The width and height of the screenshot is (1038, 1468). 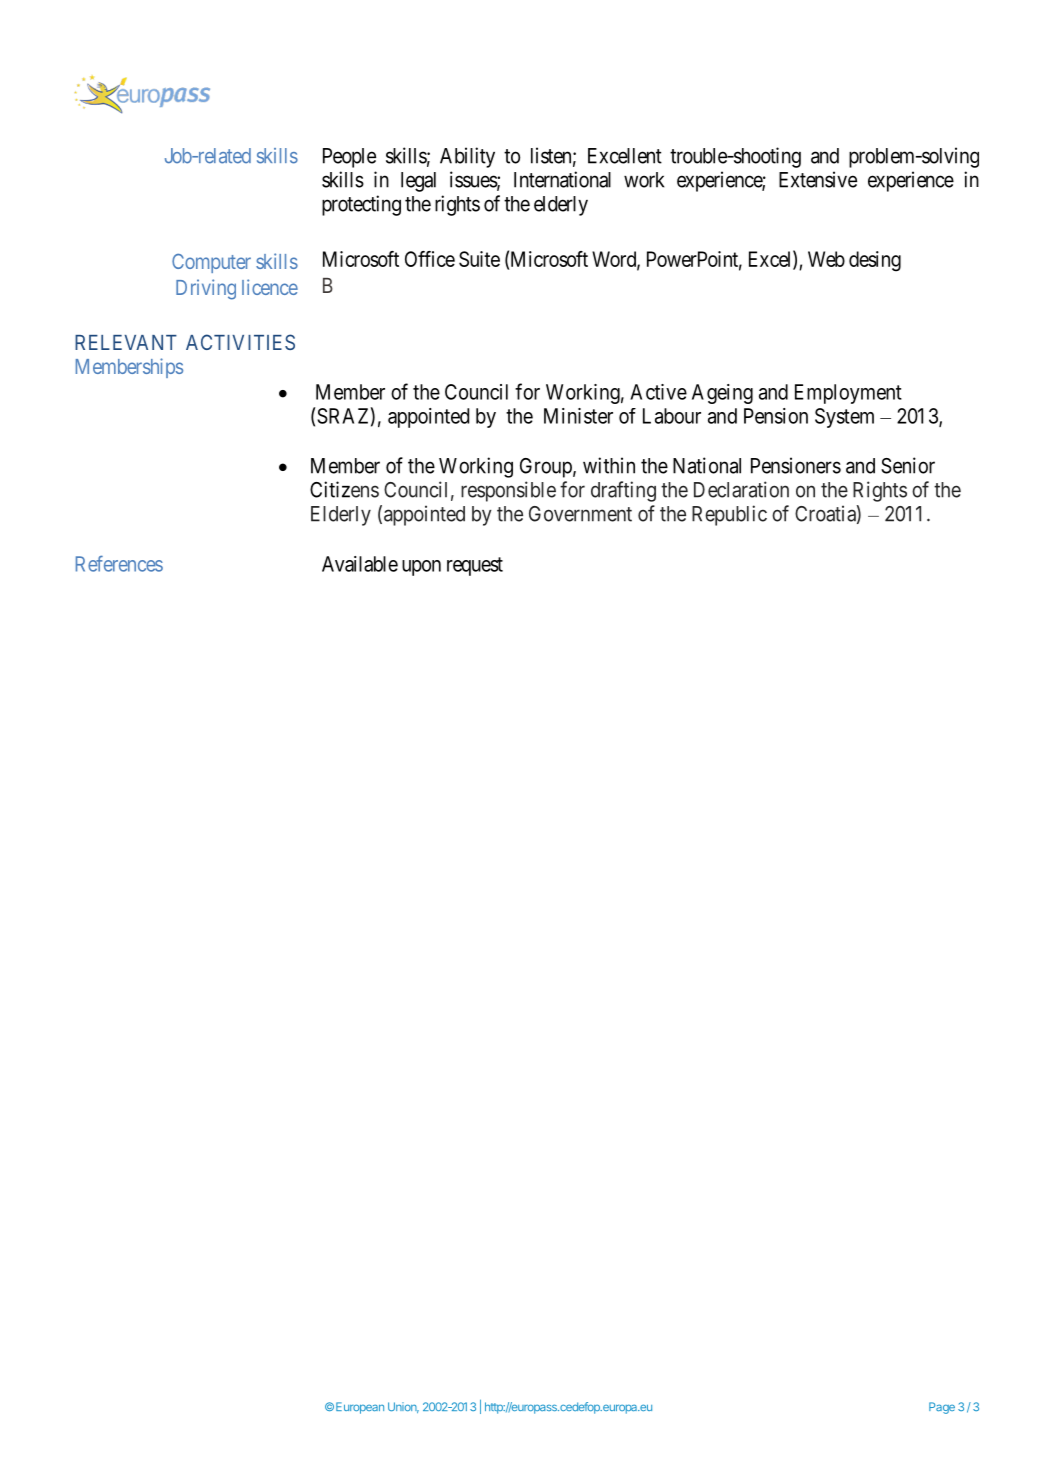 I want to click on Computer, so click(x=211, y=263).
